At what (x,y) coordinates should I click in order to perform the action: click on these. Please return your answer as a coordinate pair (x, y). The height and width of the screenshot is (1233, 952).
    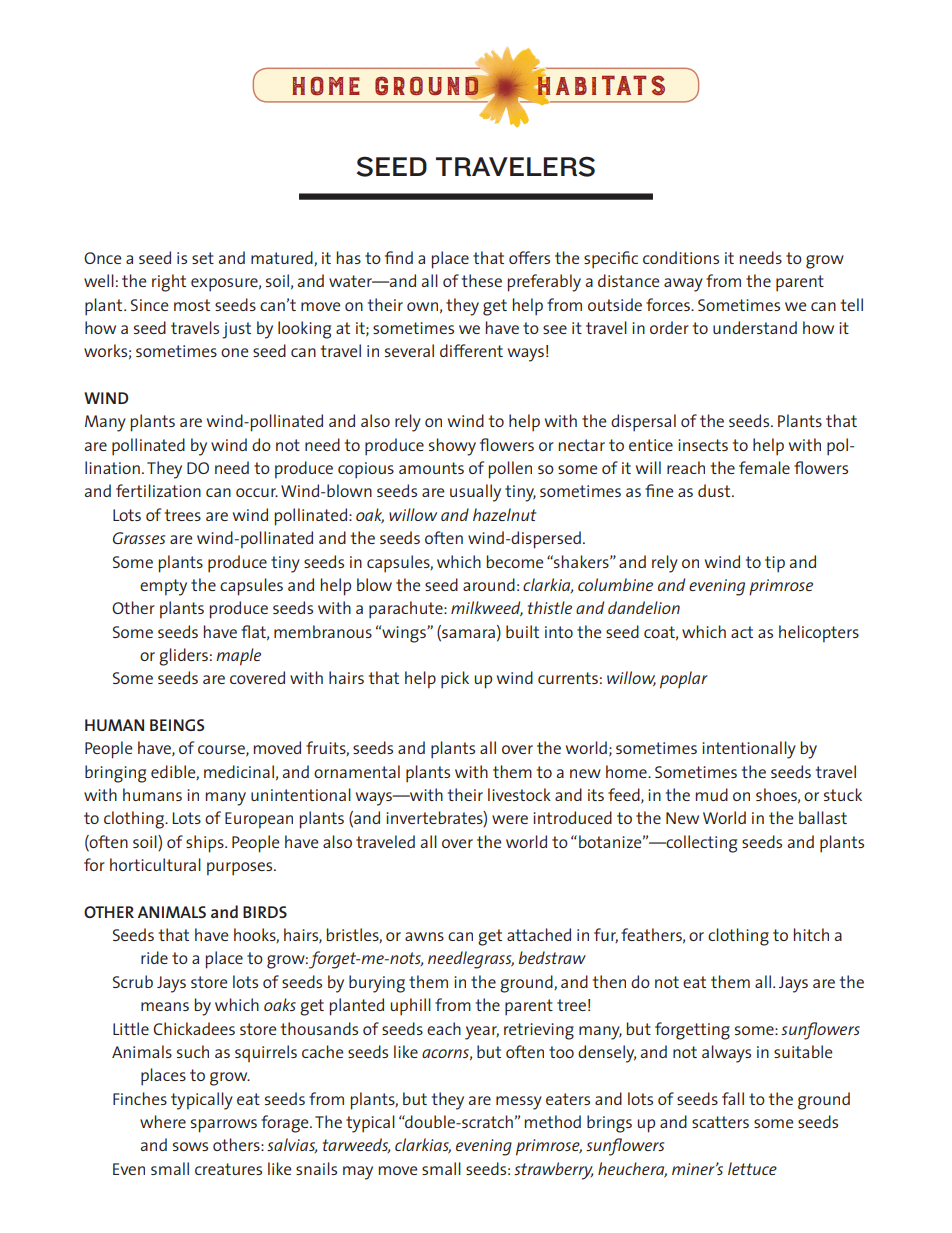
    Looking at the image, I should click on (482, 280).
